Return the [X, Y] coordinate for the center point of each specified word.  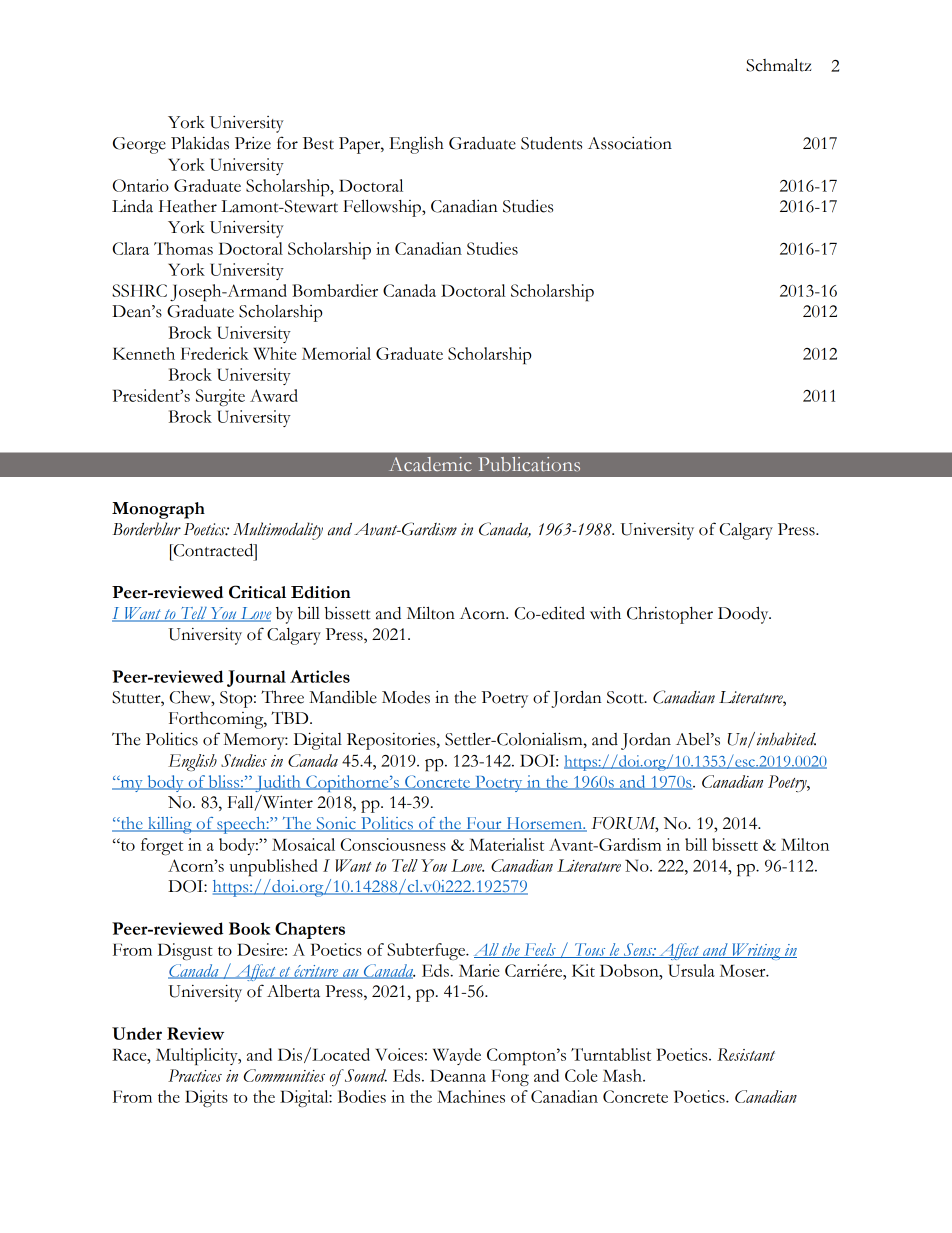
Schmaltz [778, 65]
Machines [471, 1096]
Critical [257, 592]
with [605, 613]
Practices [195, 1075]
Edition [321, 592]
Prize [253, 143]
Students [551, 143]
